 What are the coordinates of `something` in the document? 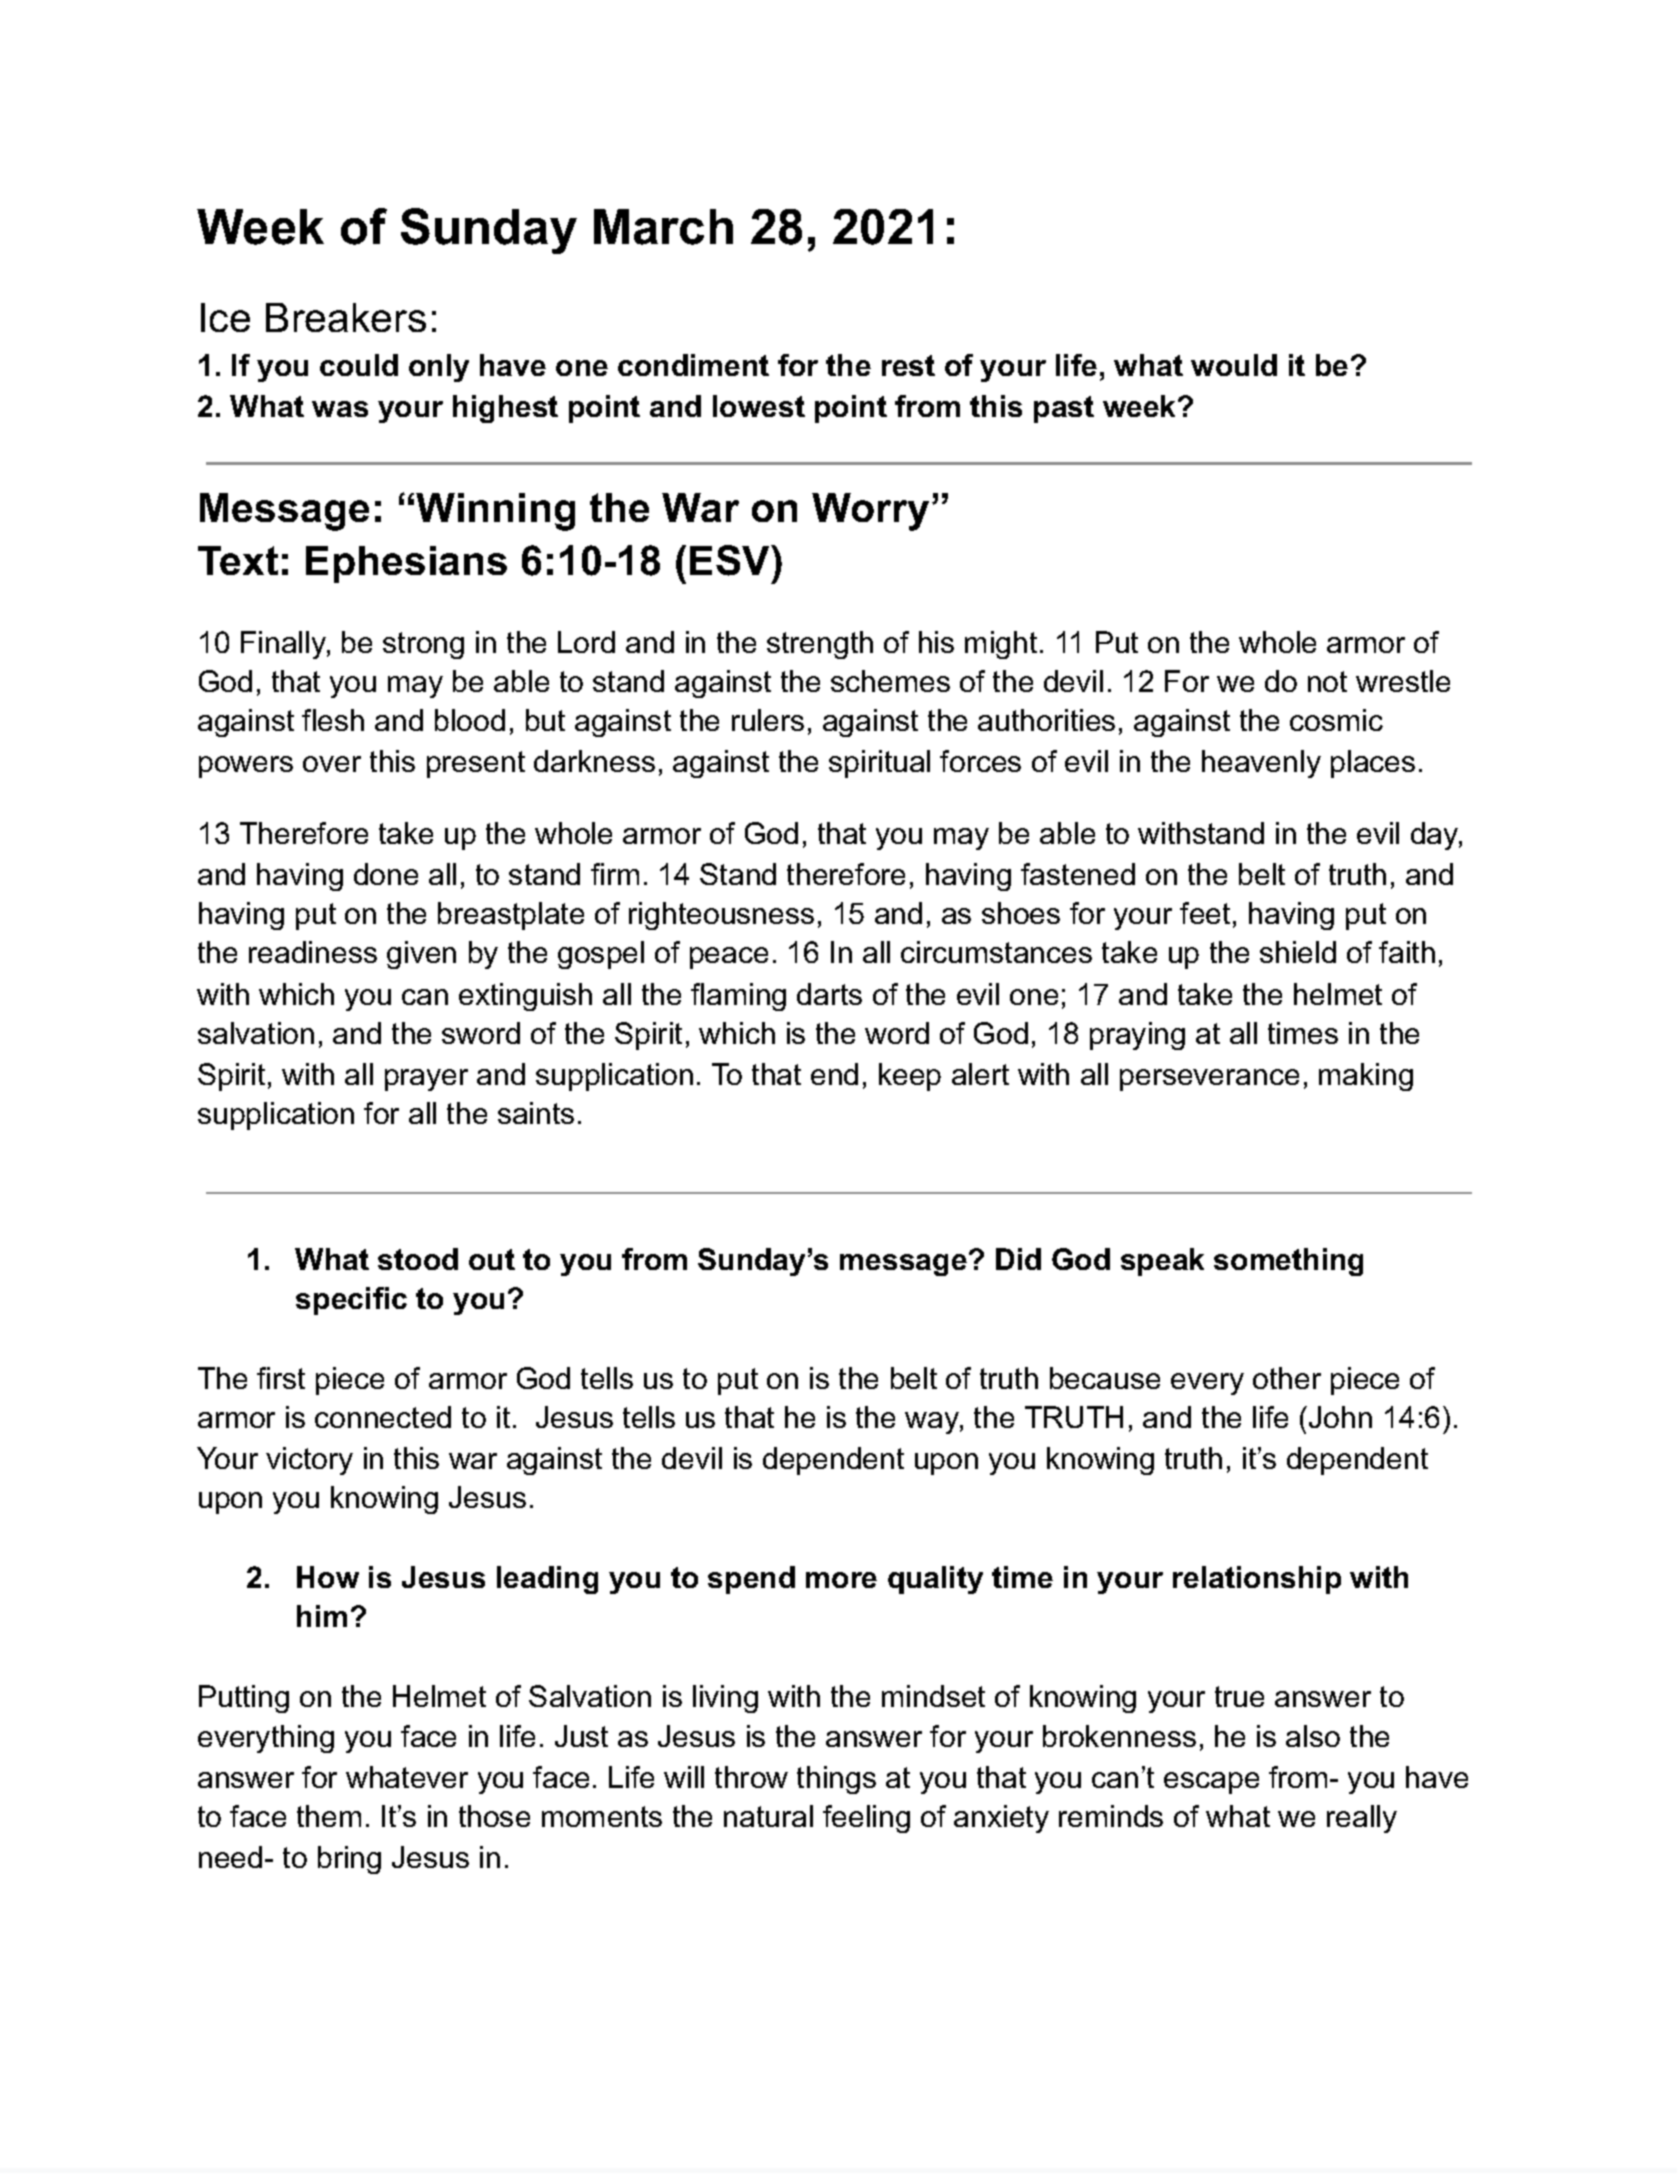 It's located at (1288, 1262).
